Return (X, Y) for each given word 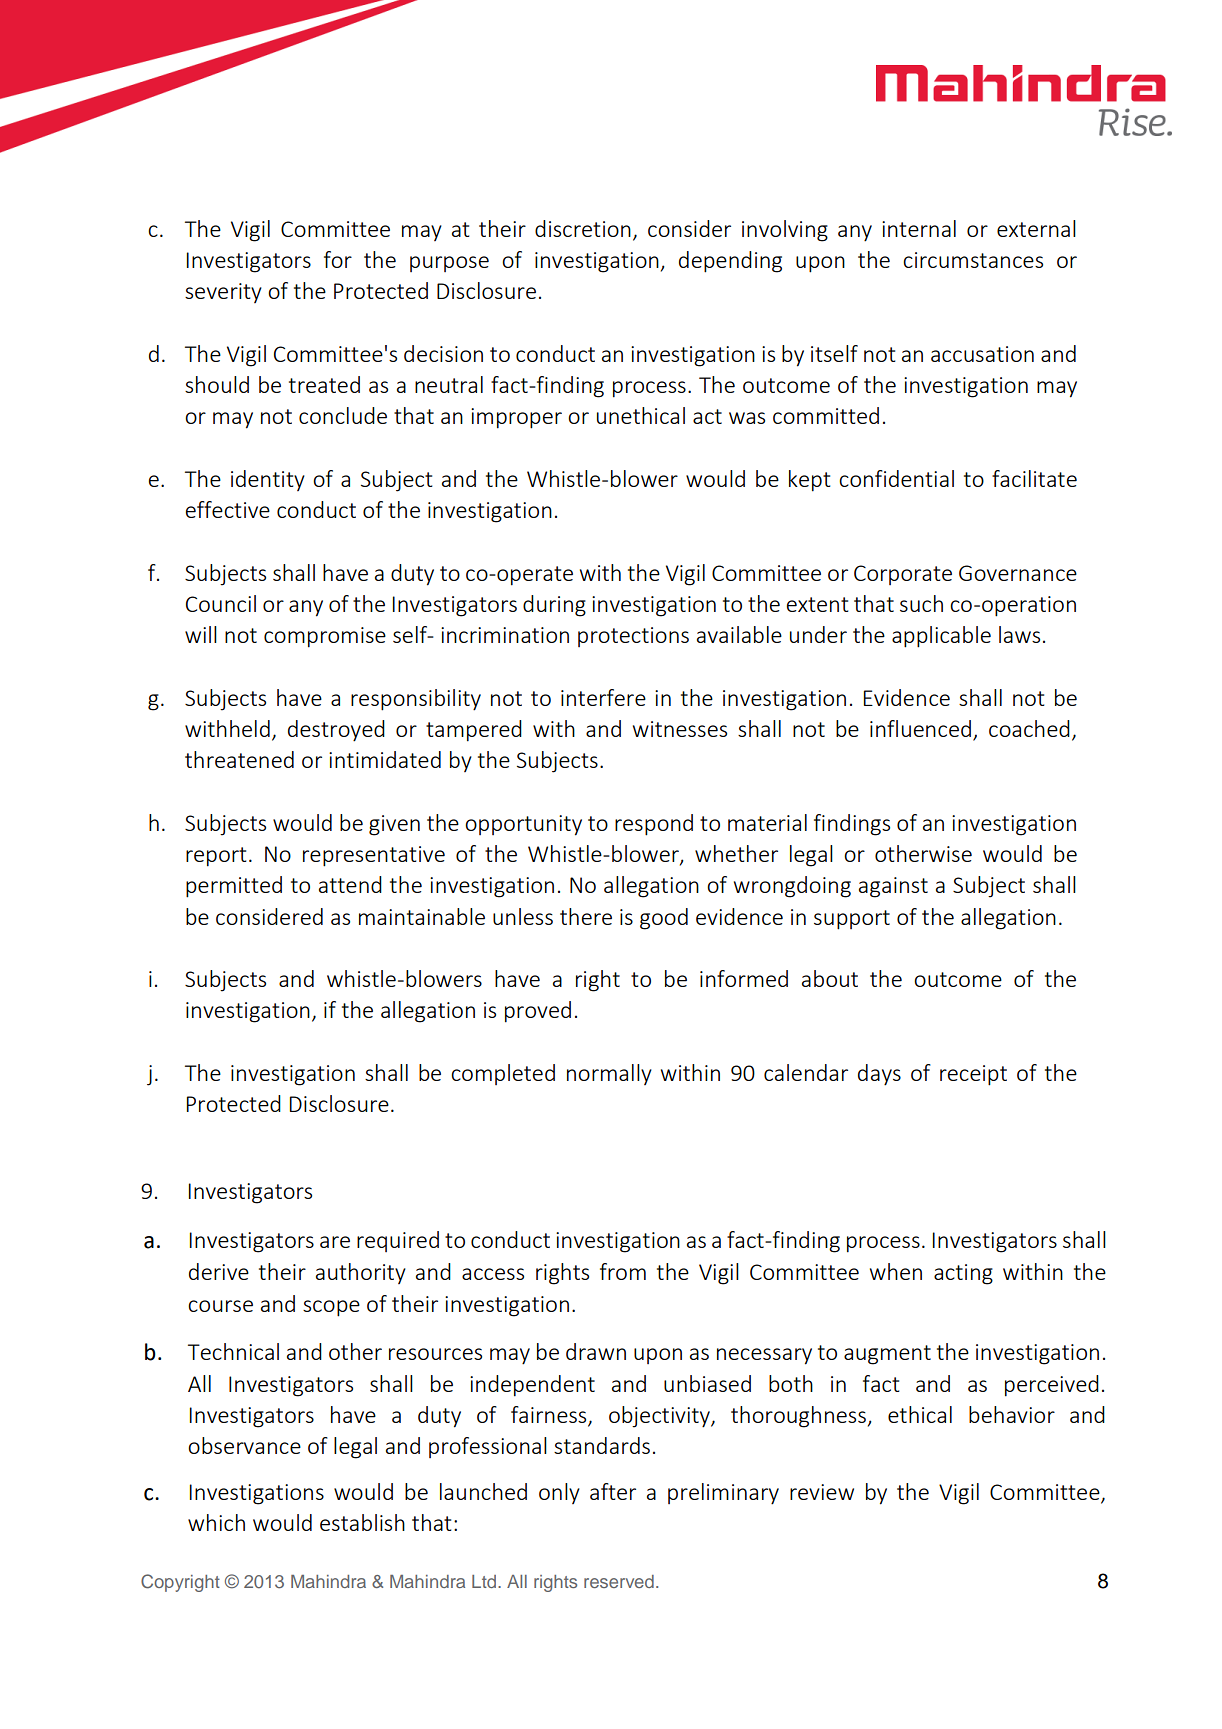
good (664, 919)
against (893, 887)
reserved (619, 1581)
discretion (583, 228)
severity (223, 293)
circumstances (973, 260)
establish (362, 1522)
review (822, 1492)
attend (350, 884)
